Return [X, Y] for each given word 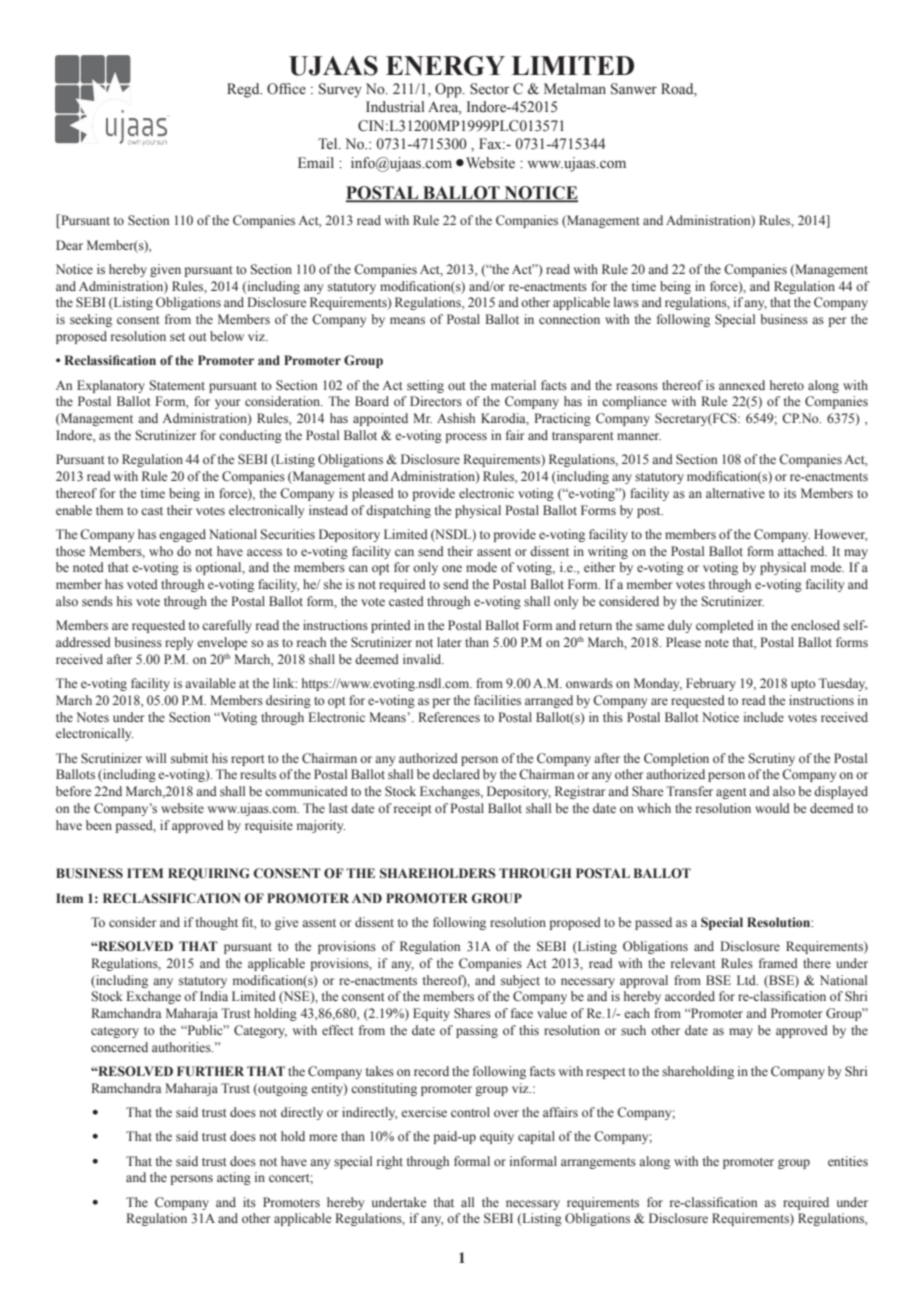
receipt [413, 809]
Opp [449, 90]
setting [425, 386]
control [470, 1112]
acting [234, 1178]
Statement [177, 385]
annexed [742, 385]
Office [286, 89]
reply [179, 643]
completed [725, 626]
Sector [490, 89]
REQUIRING [209, 874]
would [772, 808]
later [449, 642]
